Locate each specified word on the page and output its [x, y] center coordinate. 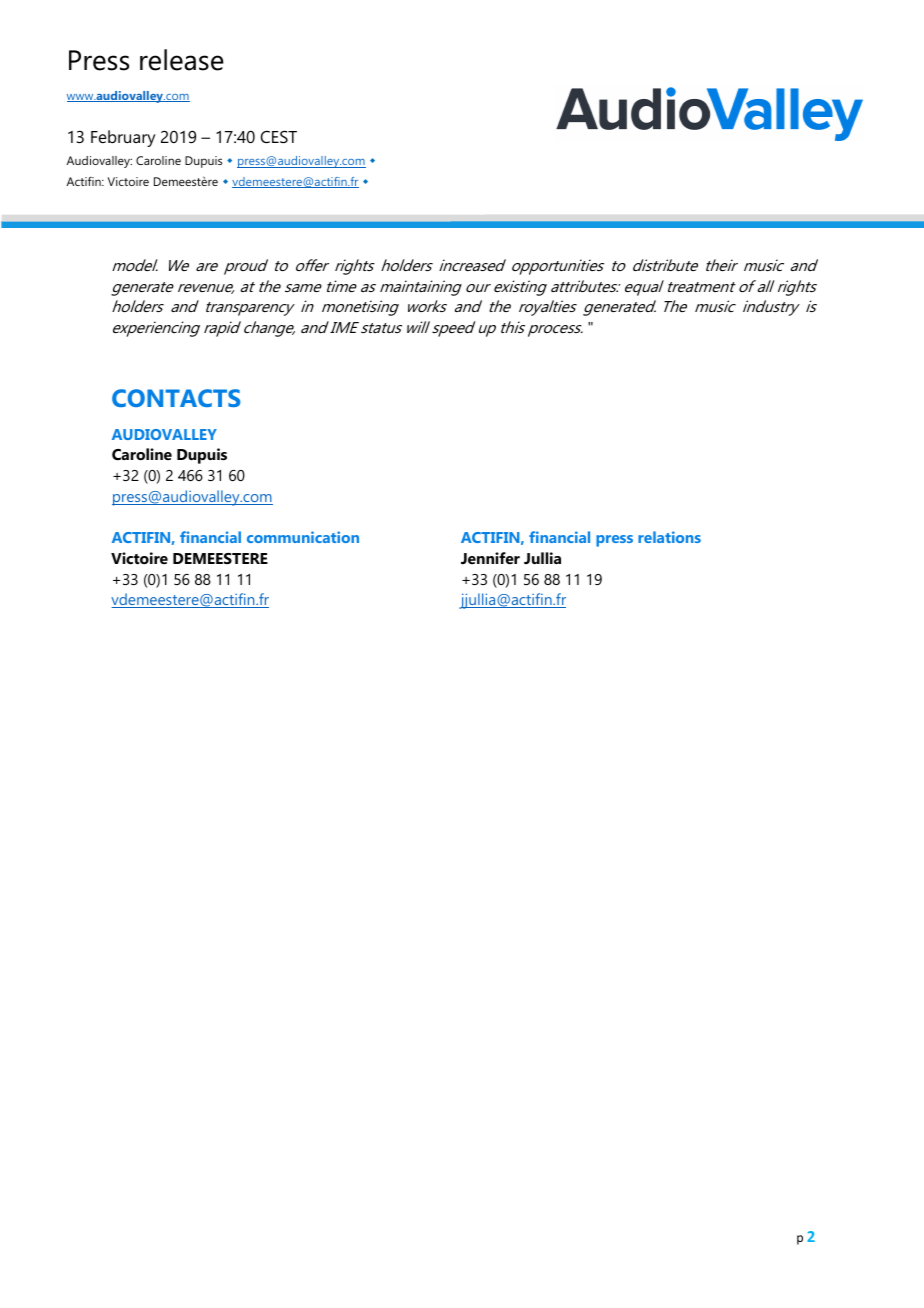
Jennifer [490, 558]
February [123, 138]
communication [303, 537]
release [182, 60]
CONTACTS [176, 398]
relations [669, 537]
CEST [278, 136]
